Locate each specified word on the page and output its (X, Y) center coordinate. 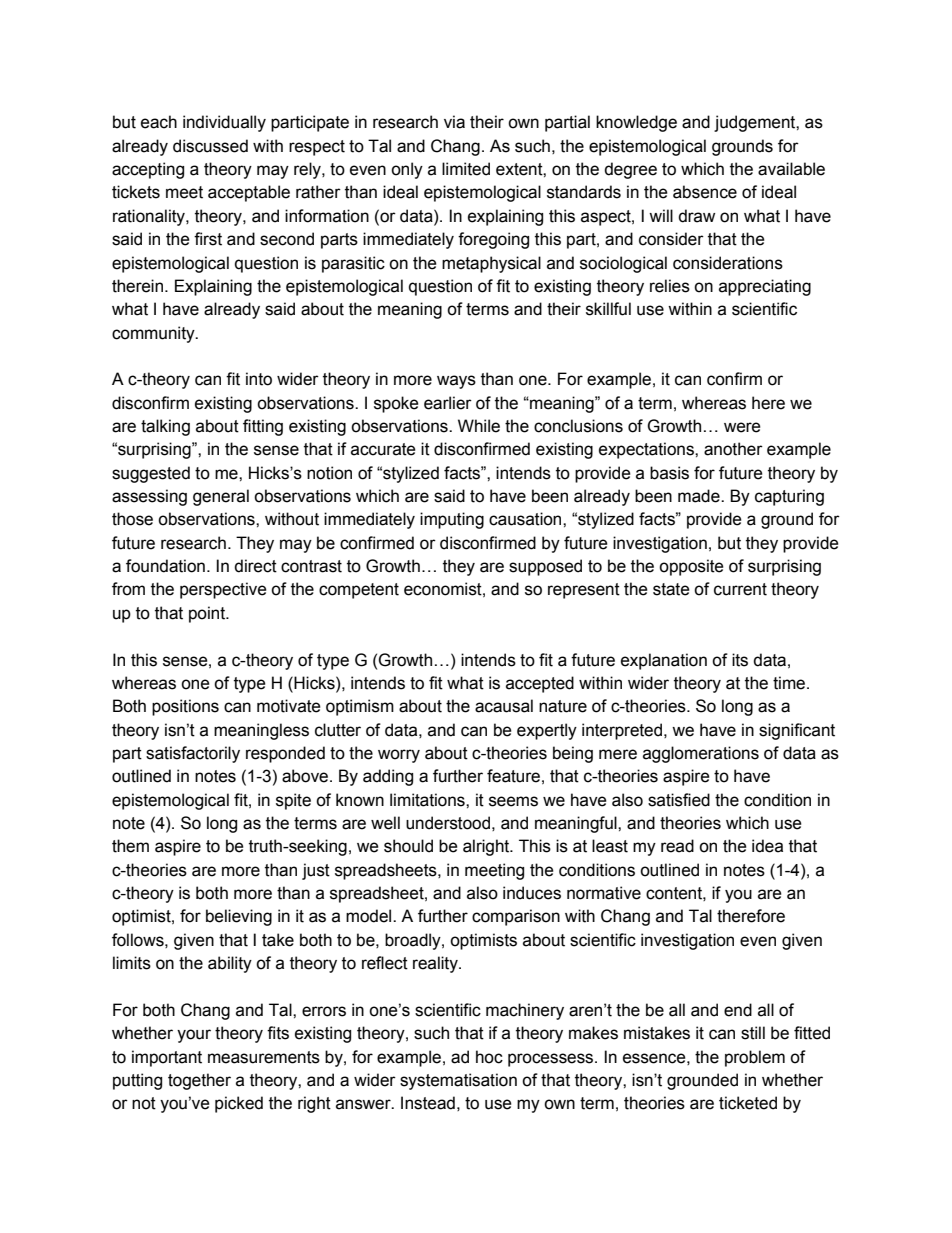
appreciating (765, 287)
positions (185, 707)
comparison (516, 917)
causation (526, 519)
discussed (210, 146)
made (700, 496)
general (221, 497)
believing (239, 917)
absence (705, 192)
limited (466, 169)
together (199, 1081)
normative (604, 893)
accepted (540, 684)
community (154, 334)
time (790, 683)
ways (456, 382)
